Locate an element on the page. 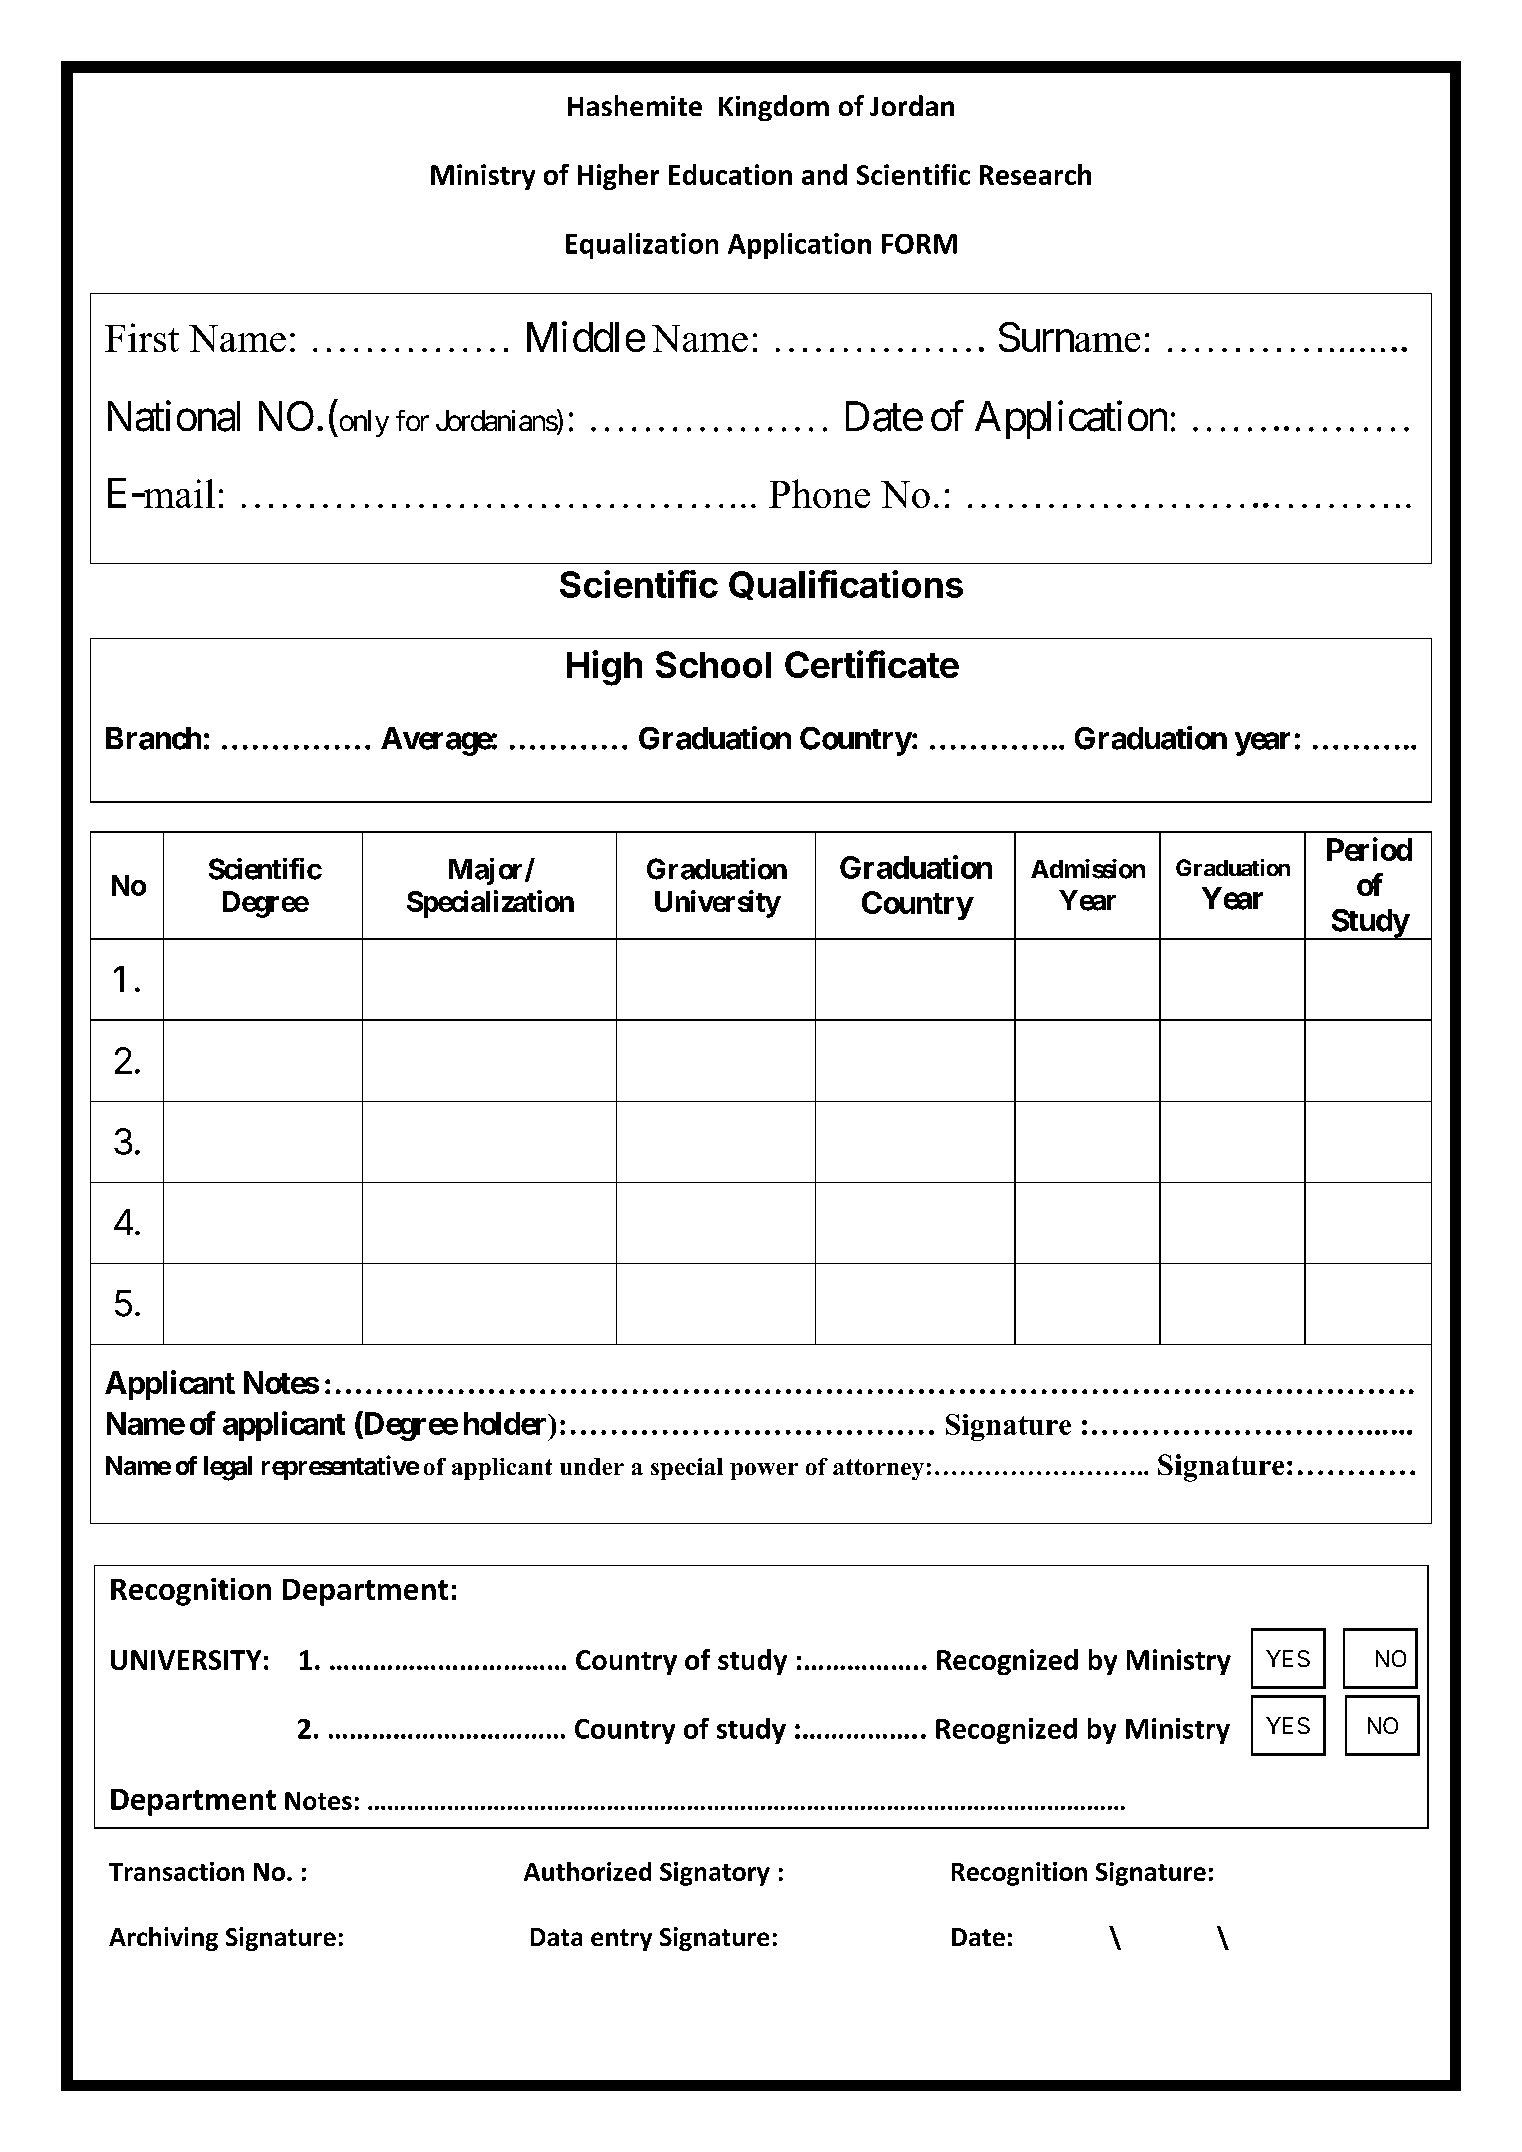 The width and height of the document is (1522, 2152). Education is located at coordinates (730, 174).
